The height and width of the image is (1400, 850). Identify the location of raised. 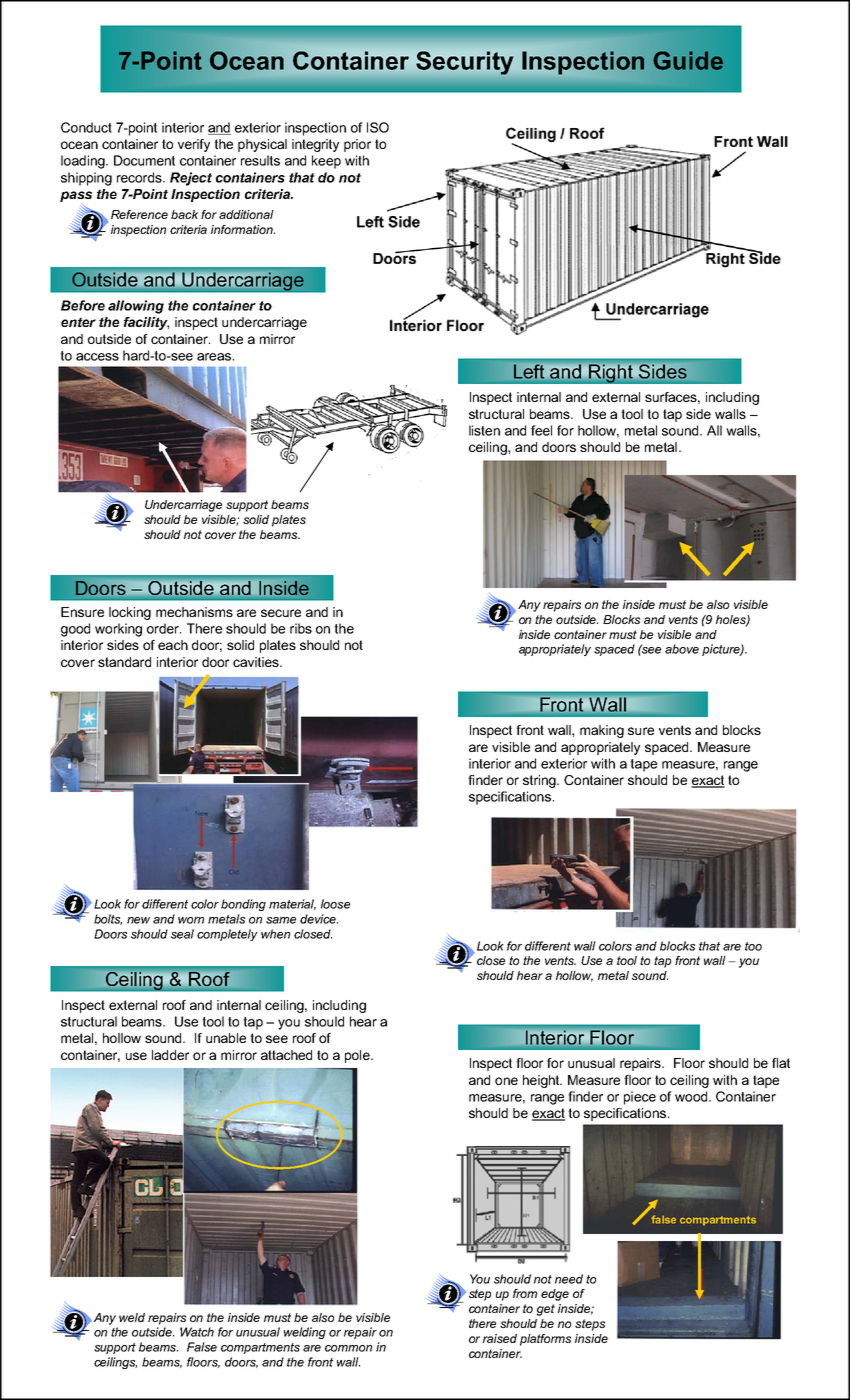
(500, 1338).
